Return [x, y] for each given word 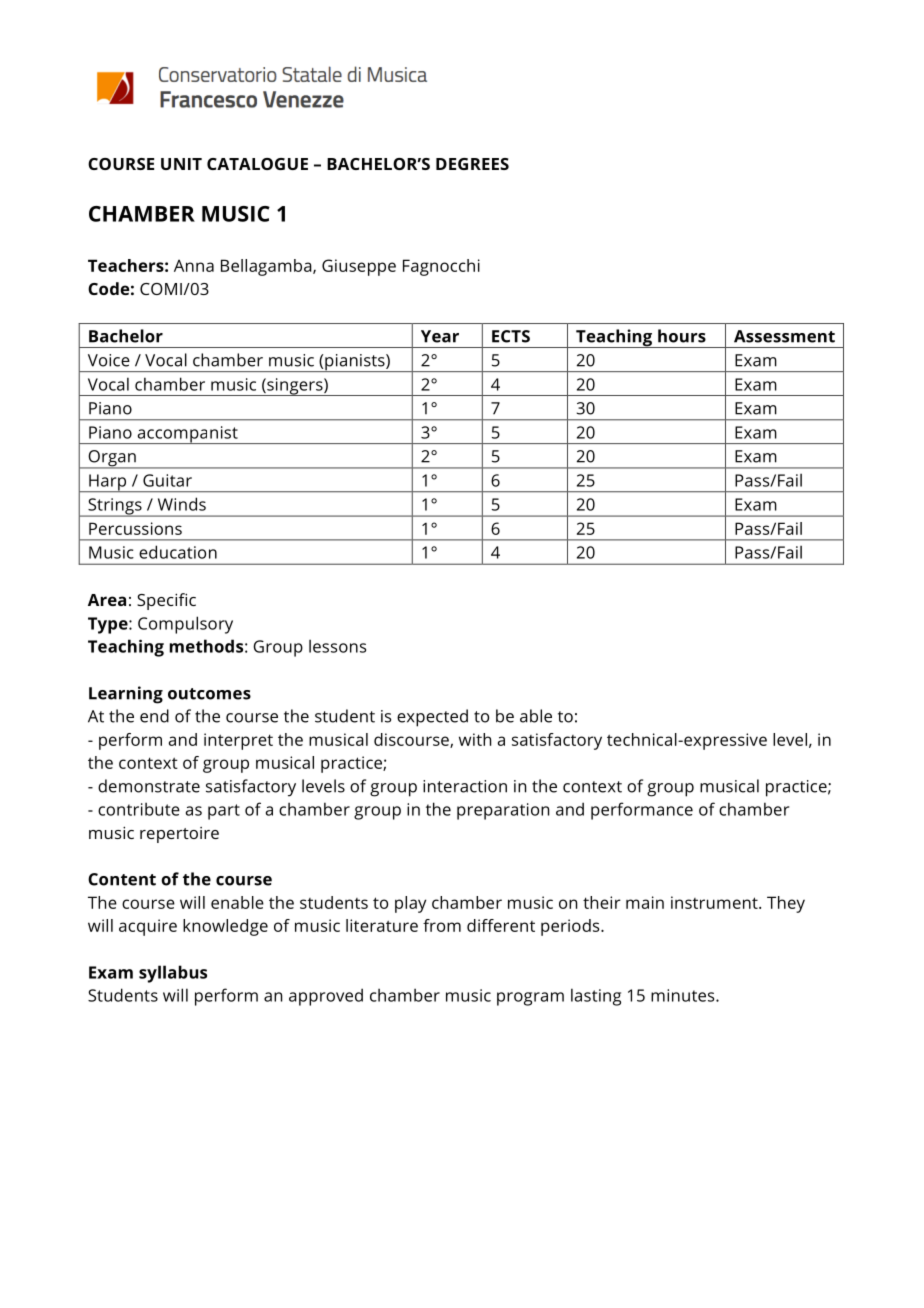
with [475, 739]
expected [432, 718]
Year [440, 336]
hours [682, 336]
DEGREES [472, 164]
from [442, 925]
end [154, 716]
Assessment [784, 336]
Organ [112, 459]
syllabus [173, 974]
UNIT [181, 164]
